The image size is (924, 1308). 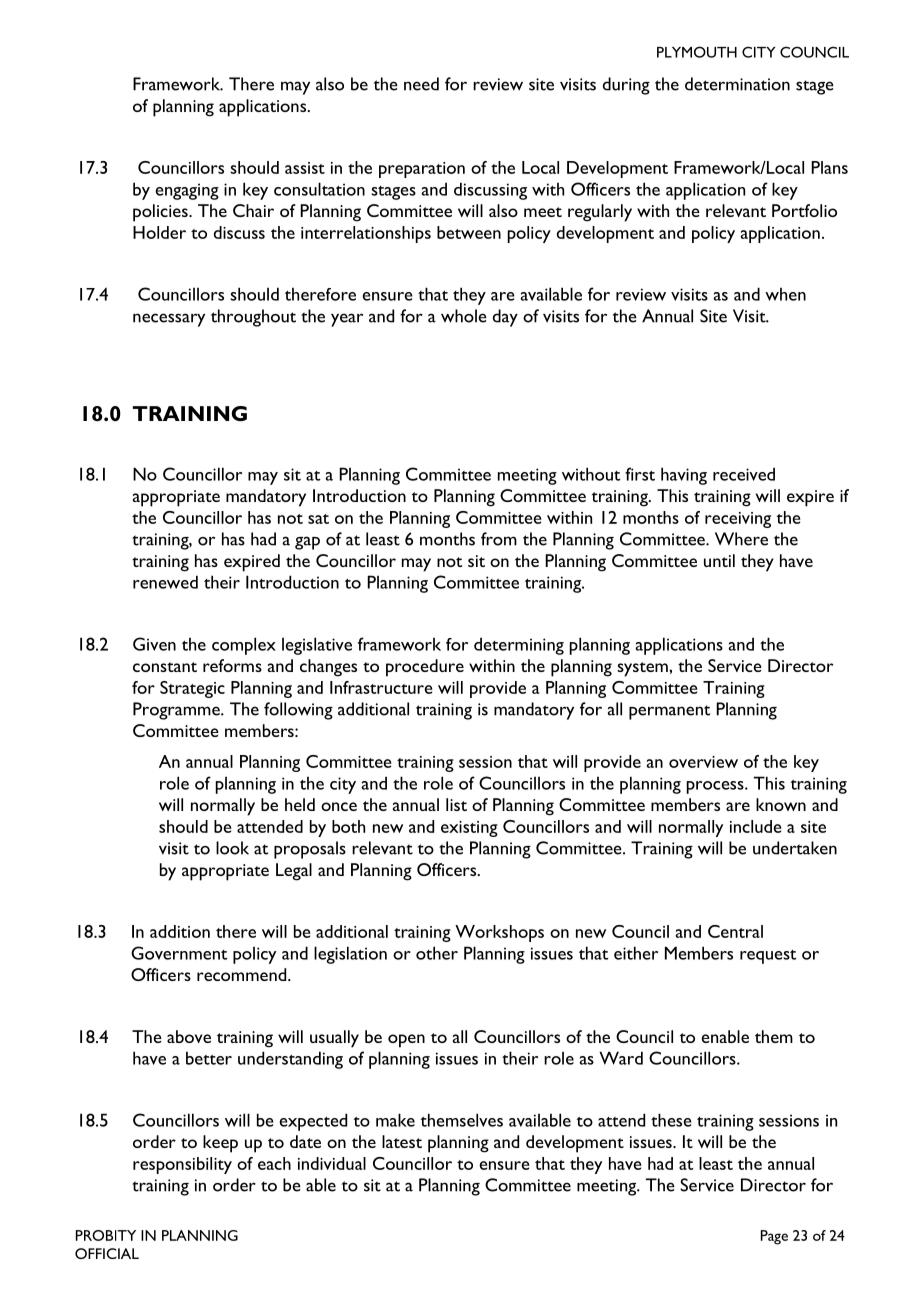 I want to click on Page, so click(x=774, y=1237).
